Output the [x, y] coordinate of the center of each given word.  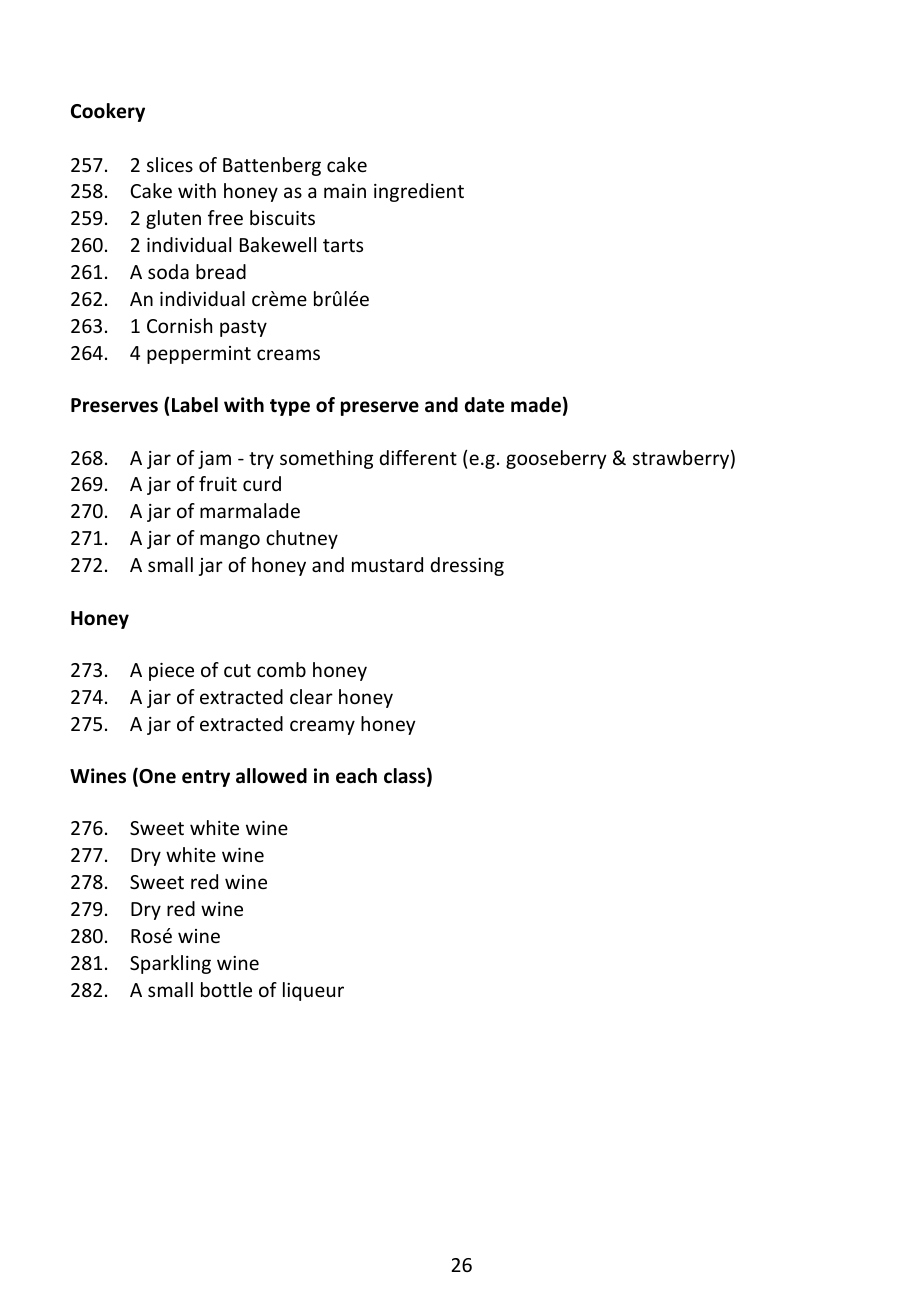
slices [170, 164]
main [345, 191]
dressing [467, 566]
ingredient [419, 192]
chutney [302, 539]
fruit [218, 483]
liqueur [313, 991]
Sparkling [170, 964]
